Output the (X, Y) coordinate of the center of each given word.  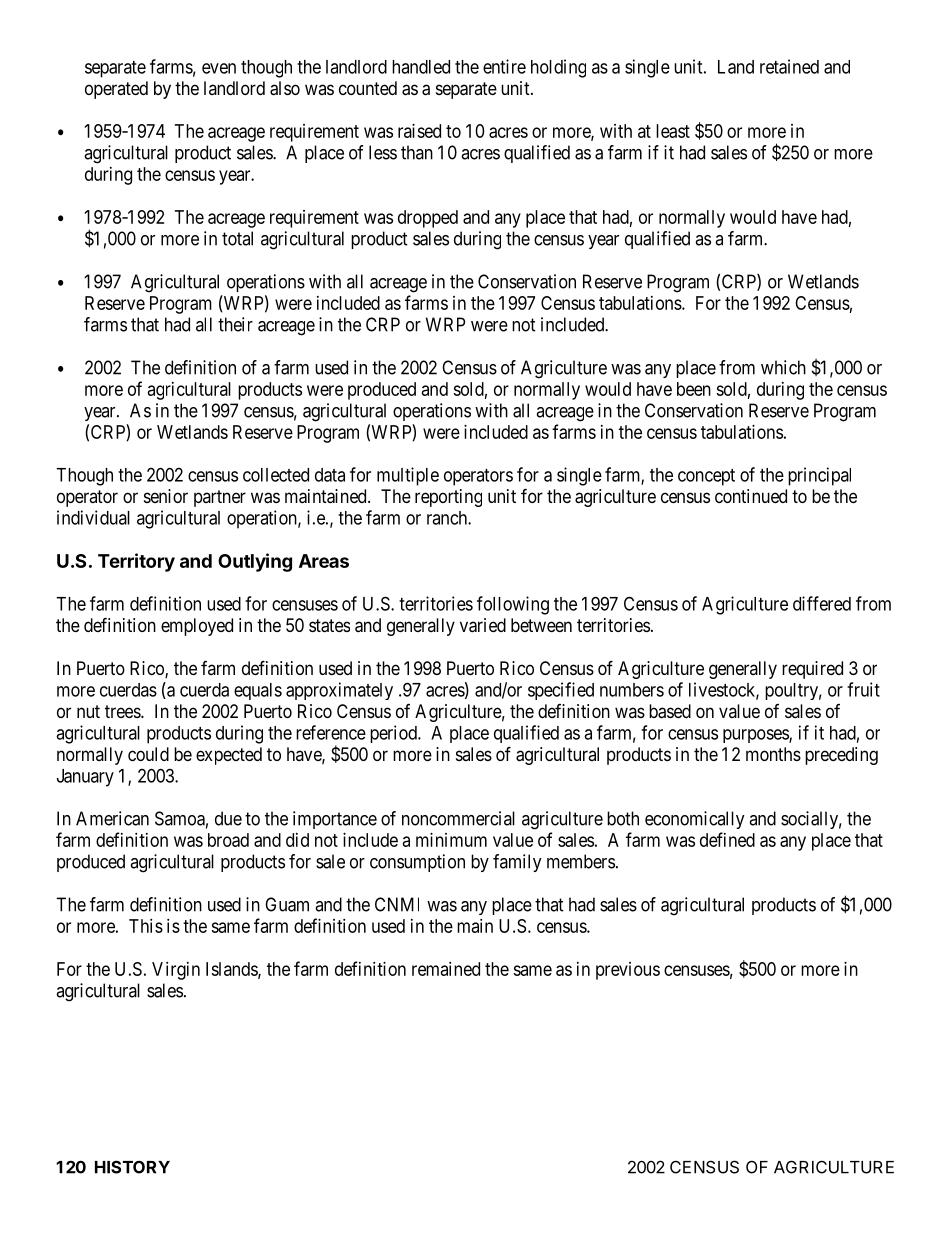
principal (819, 476)
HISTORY (132, 1167)
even (219, 68)
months (773, 754)
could (148, 754)
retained (789, 66)
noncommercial (458, 818)
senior (166, 496)
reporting (448, 498)
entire (504, 66)
